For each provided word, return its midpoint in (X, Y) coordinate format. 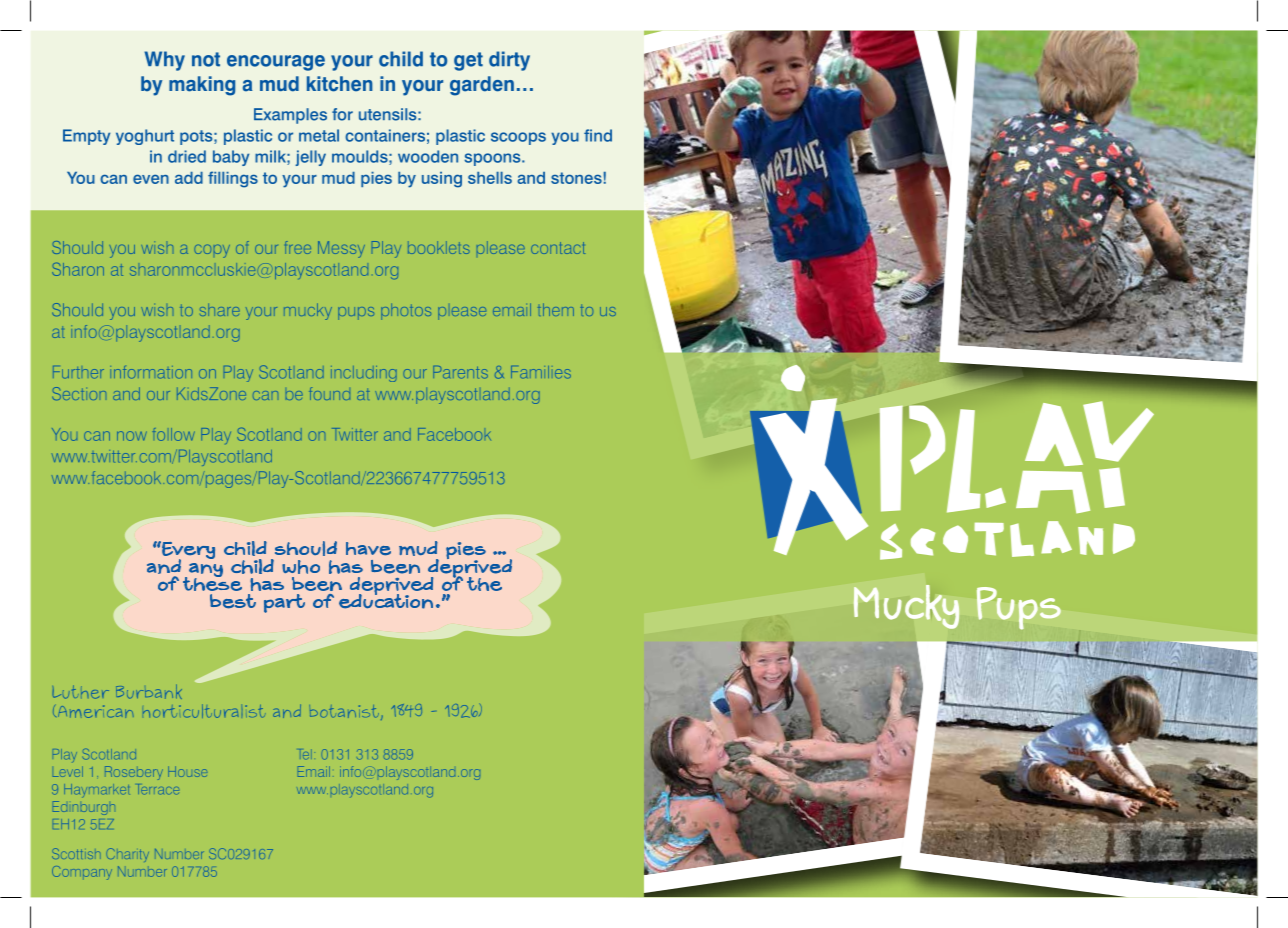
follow (174, 434)
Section (79, 393)
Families (541, 372)
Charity (127, 855)
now (132, 436)
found (329, 393)
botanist (344, 711)
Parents (460, 372)
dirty (509, 61)
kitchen (340, 84)
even (151, 179)
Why (164, 61)
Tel (305, 754)
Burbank (149, 691)
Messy (341, 249)
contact (558, 248)
